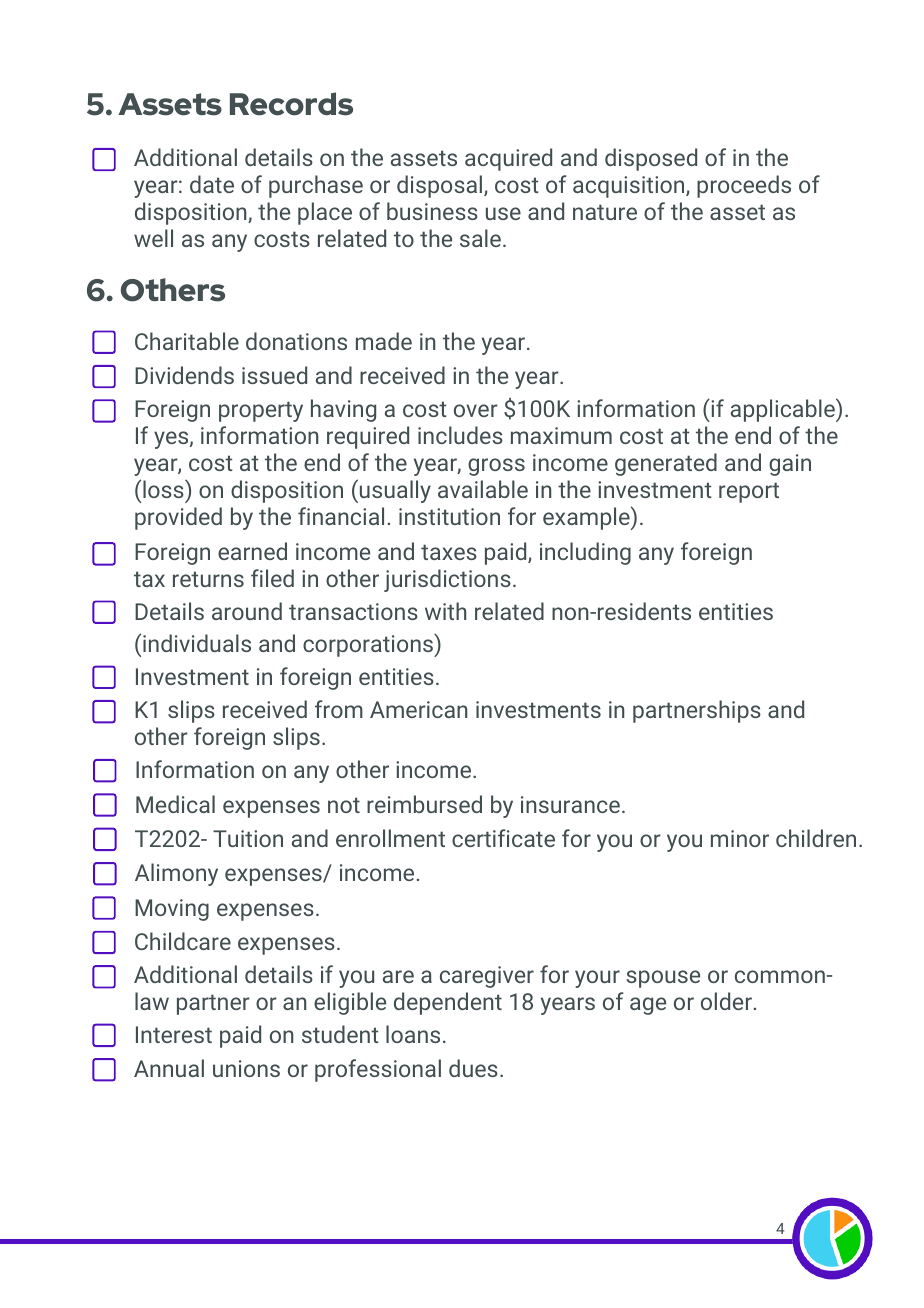 The image size is (924, 1308). What do you see at coordinates (291, 104) in the image?
I see `Records` at bounding box center [291, 104].
